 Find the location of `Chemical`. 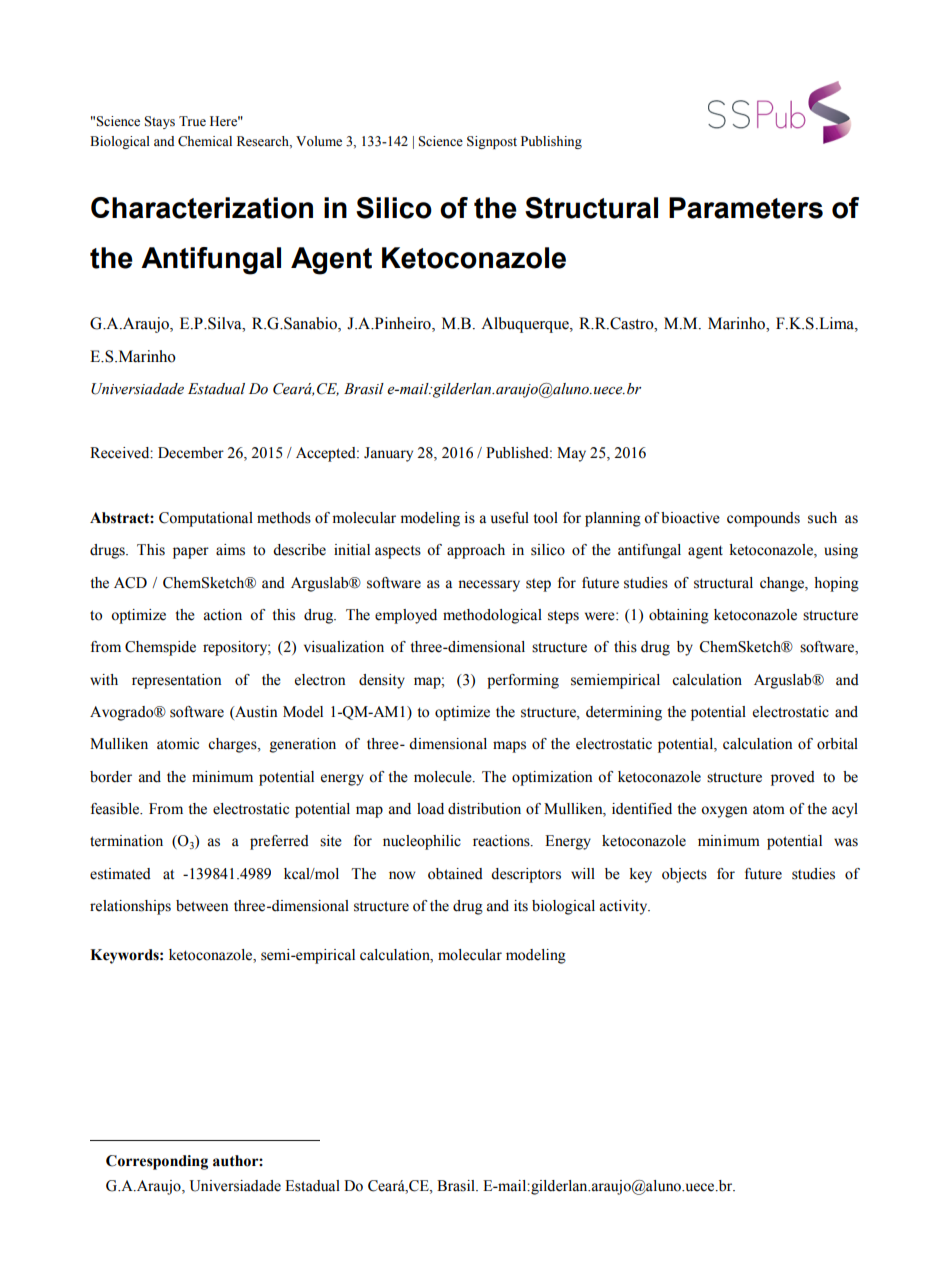

Chemical is located at coordinates (205, 141).
